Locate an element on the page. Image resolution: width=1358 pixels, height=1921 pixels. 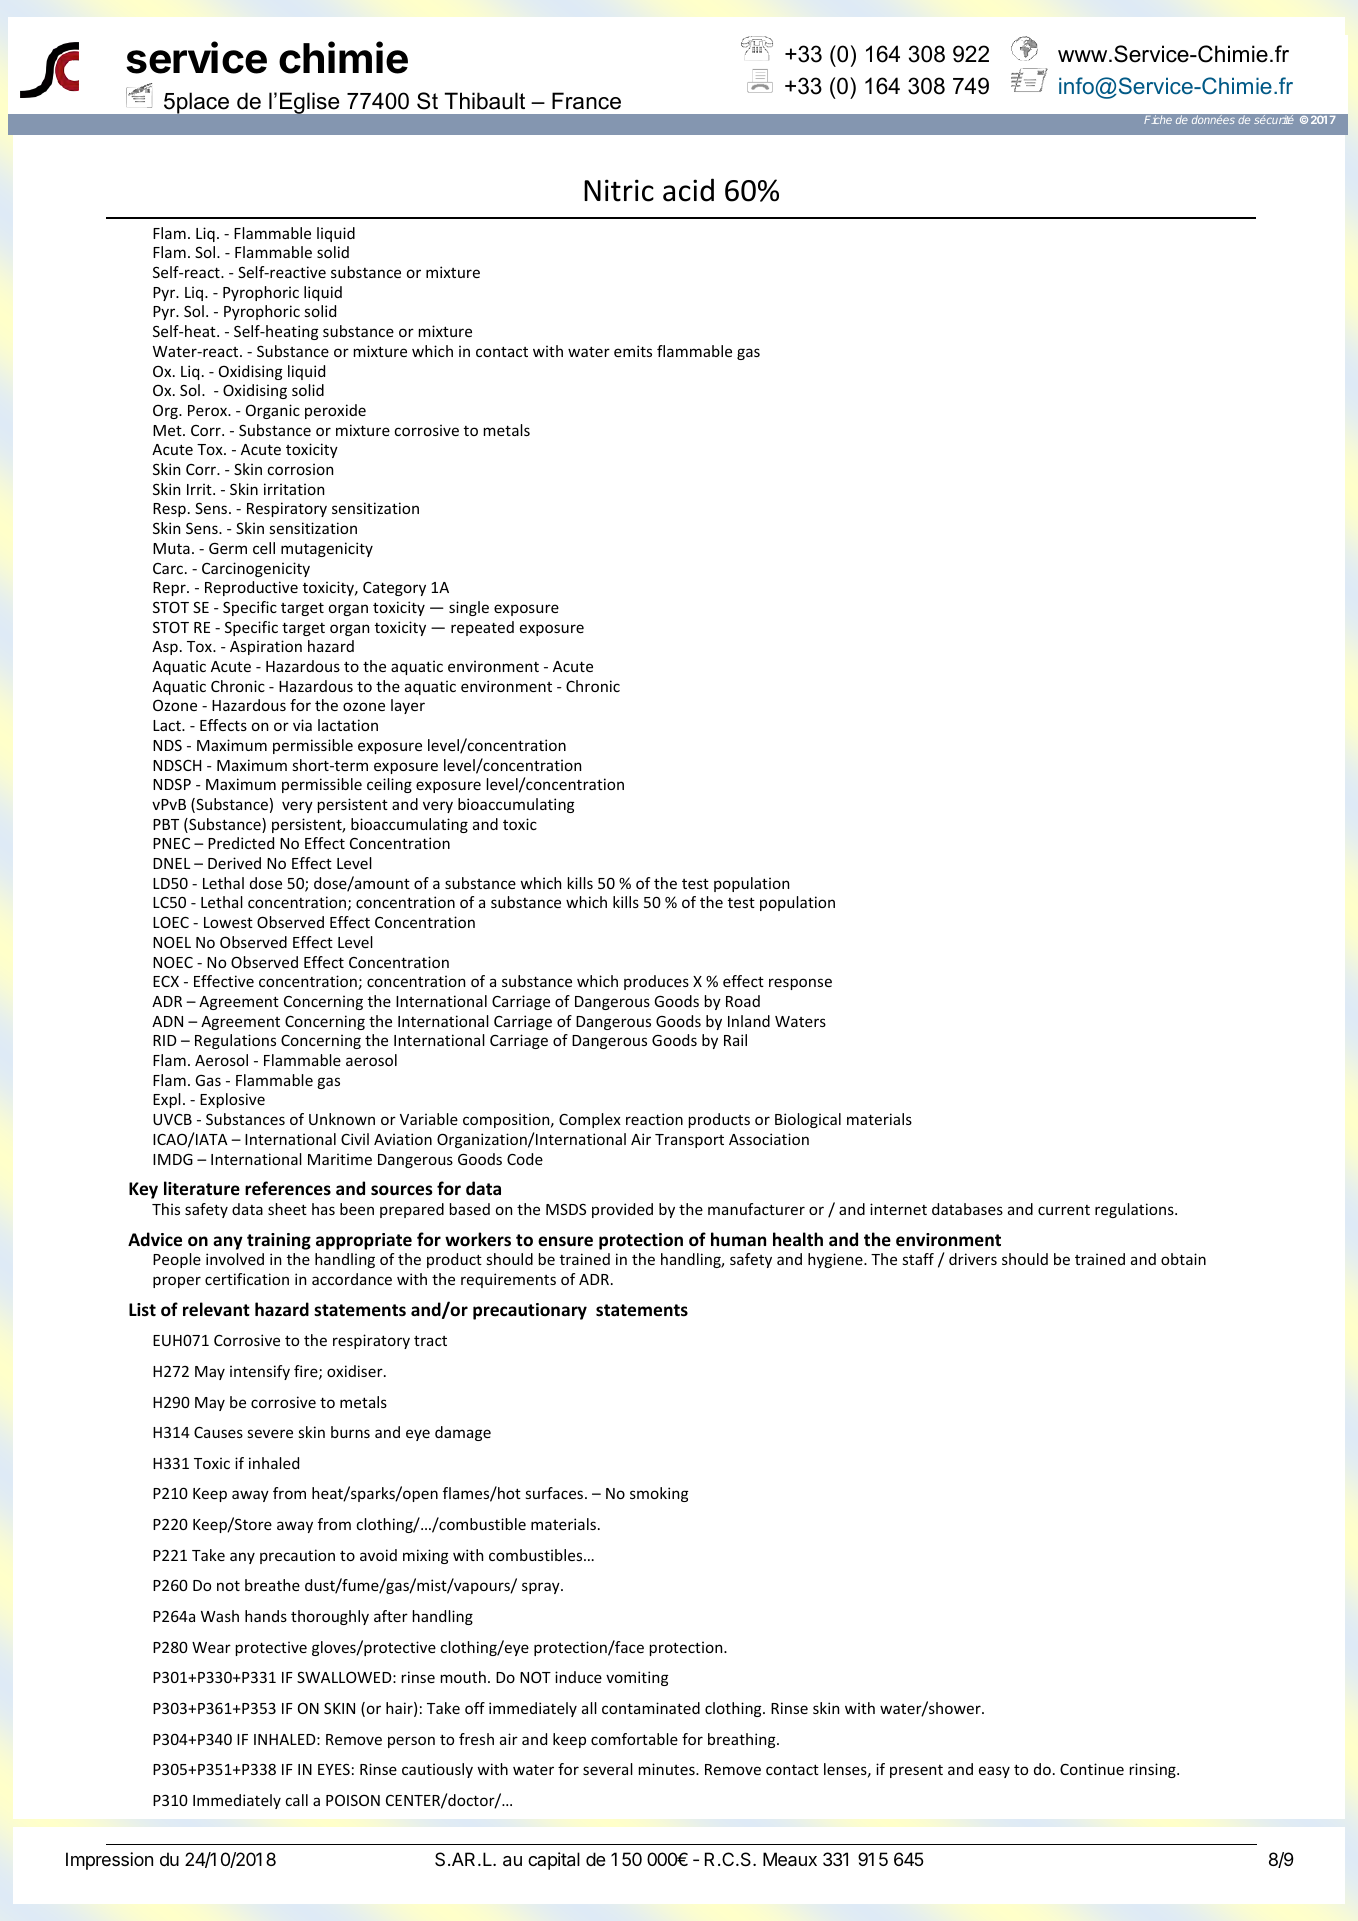
literature is located at coordinates (202, 1188).
